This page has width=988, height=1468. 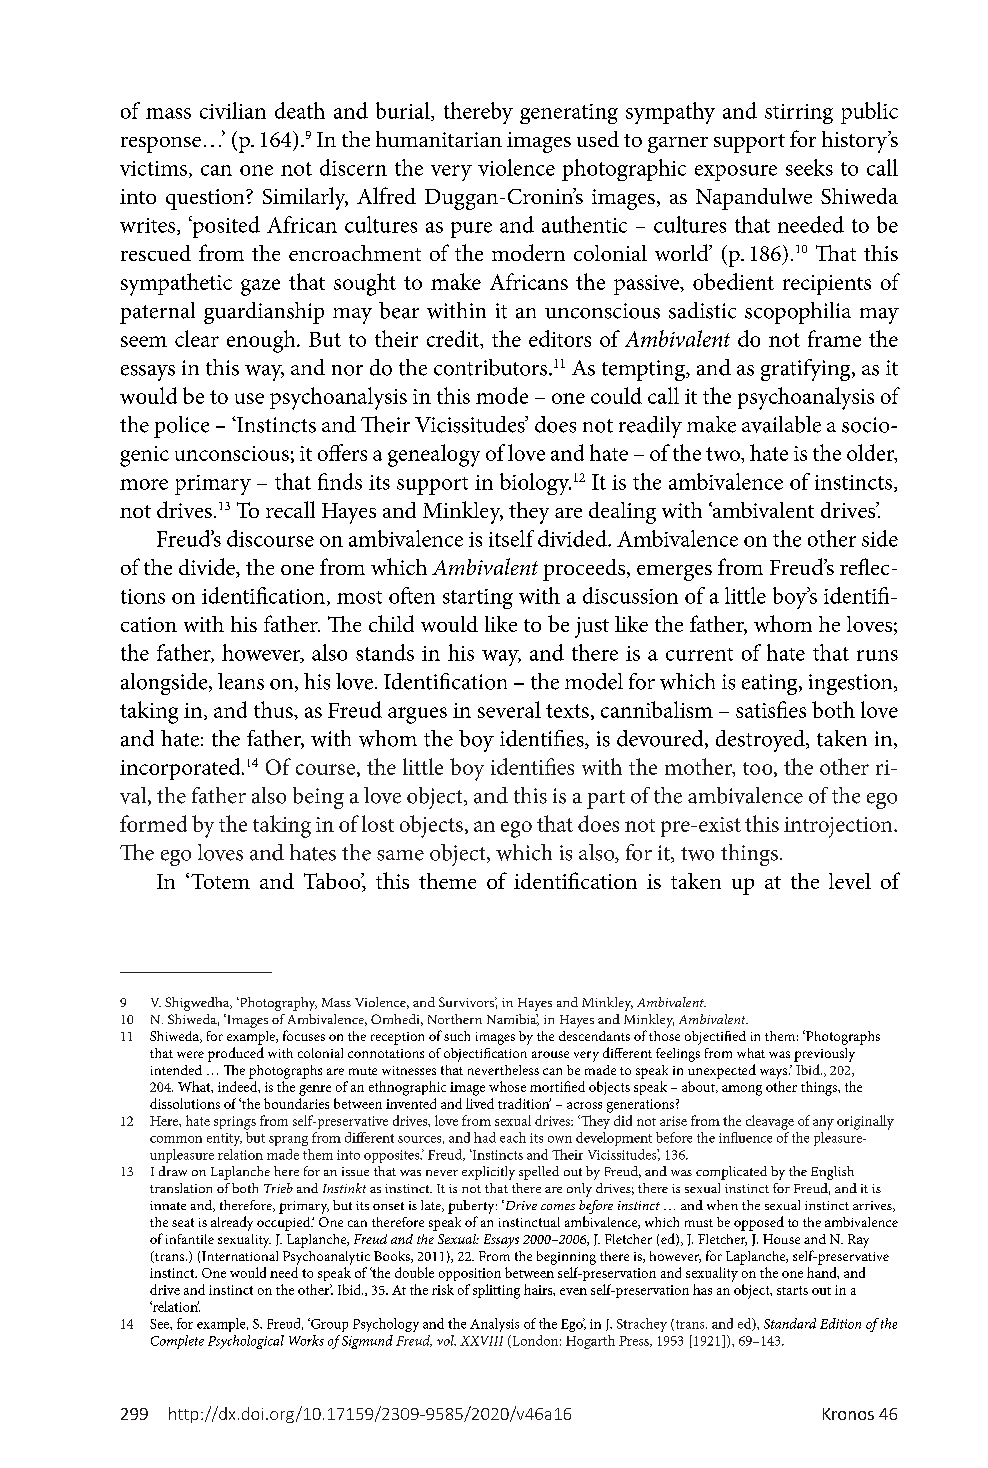 What do you see at coordinates (434, 455) in the page?
I see `genealogy` at bounding box center [434, 455].
